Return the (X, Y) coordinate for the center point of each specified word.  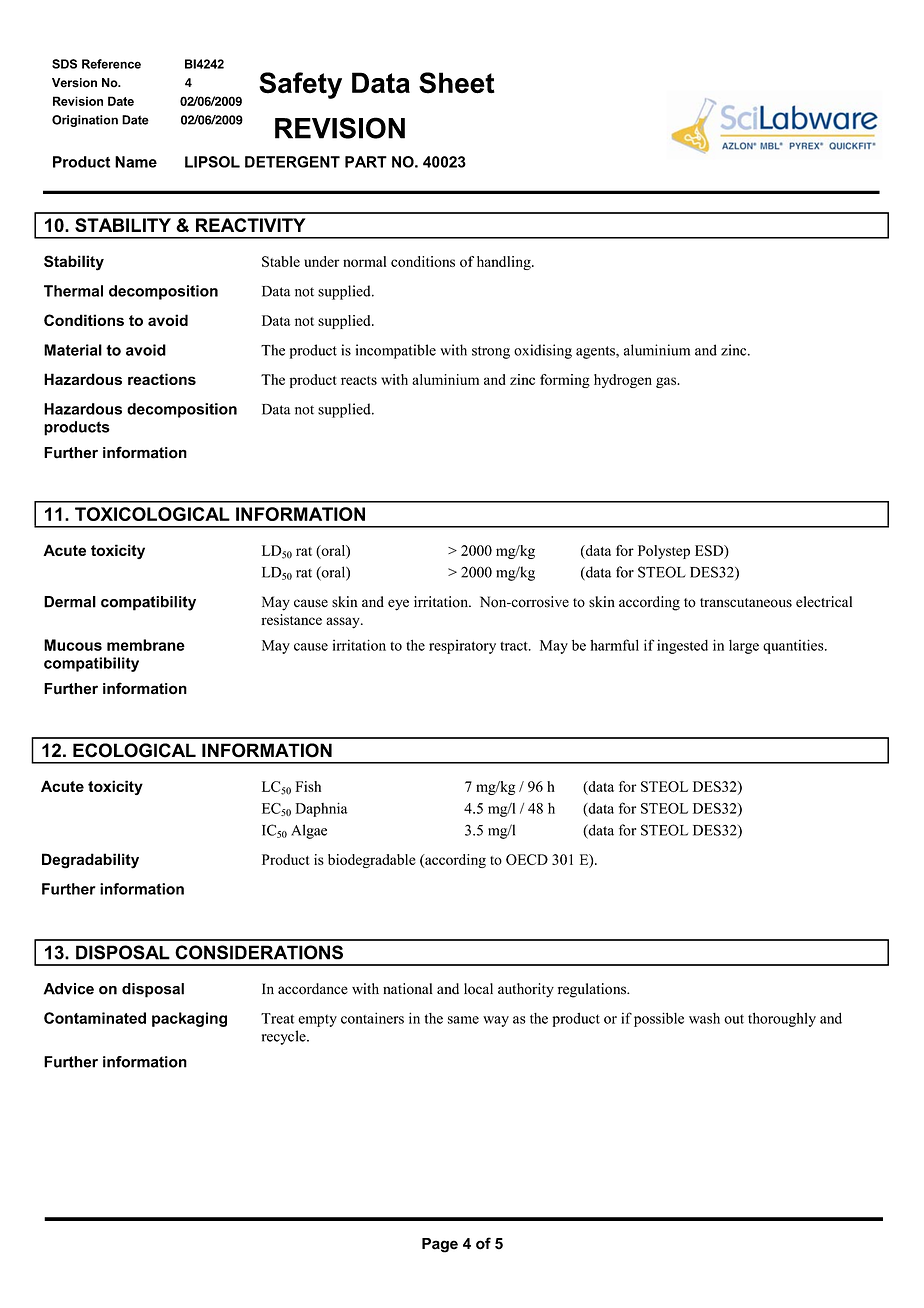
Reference (111, 64)
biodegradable (372, 861)
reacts (359, 380)
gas (667, 382)
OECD (527, 859)
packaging (189, 1019)
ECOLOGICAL (134, 750)
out (734, 1019)
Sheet (457, 83)
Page (440, 1245)
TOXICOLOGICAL (152, 514)
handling (505, 263)
